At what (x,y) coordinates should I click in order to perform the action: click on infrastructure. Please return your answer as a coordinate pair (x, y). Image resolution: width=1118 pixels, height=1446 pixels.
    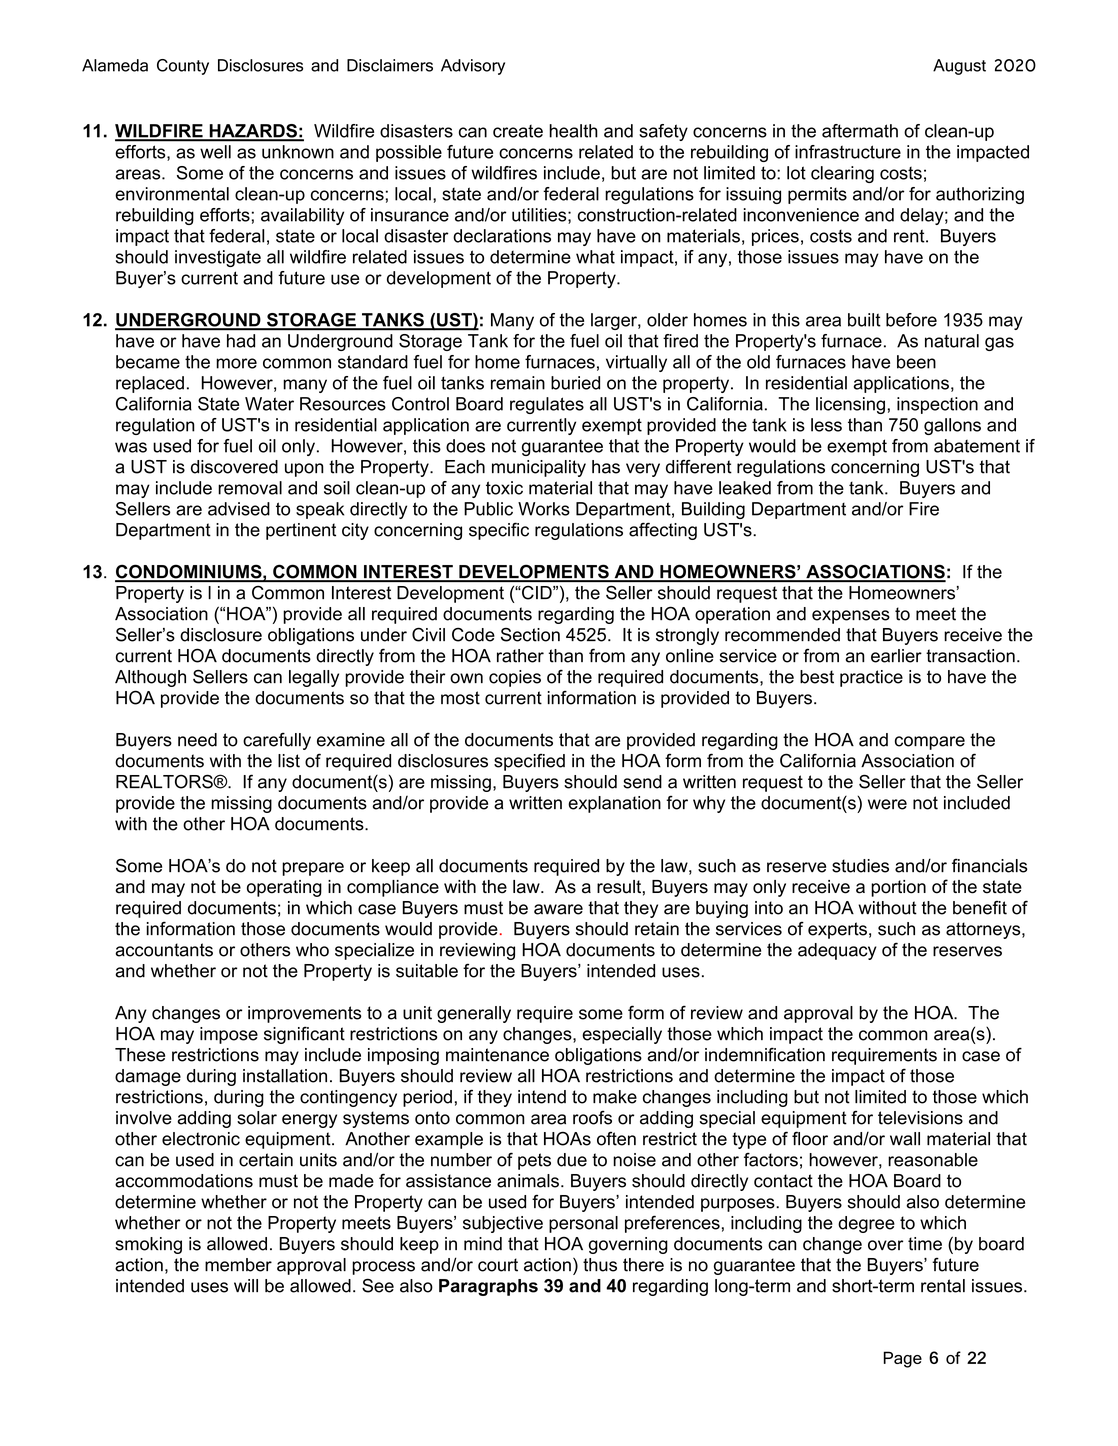
    Looking at the image, I should click on (848, 152).
